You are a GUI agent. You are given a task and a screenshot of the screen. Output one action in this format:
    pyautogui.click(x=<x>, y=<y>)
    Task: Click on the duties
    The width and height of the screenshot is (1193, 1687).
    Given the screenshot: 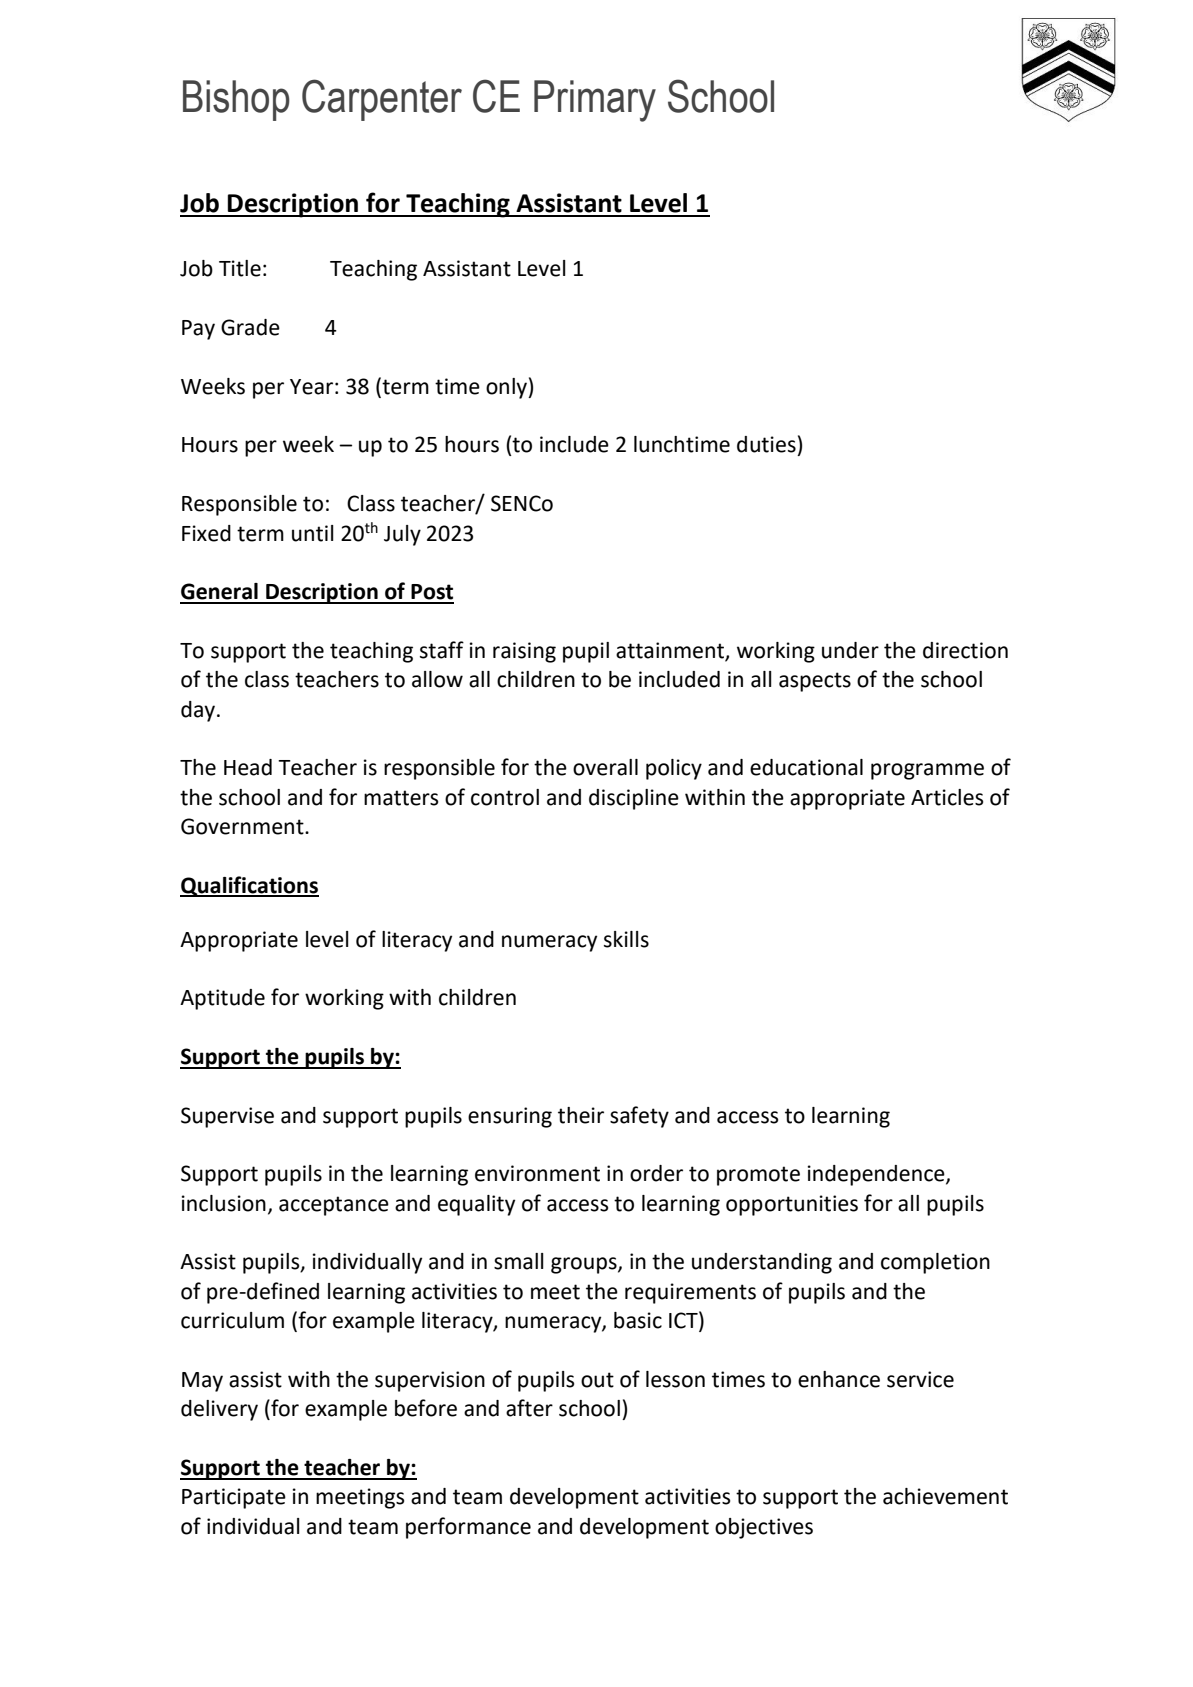 What is the action you would take?
    pyautogui.click(x=766, y=444)
